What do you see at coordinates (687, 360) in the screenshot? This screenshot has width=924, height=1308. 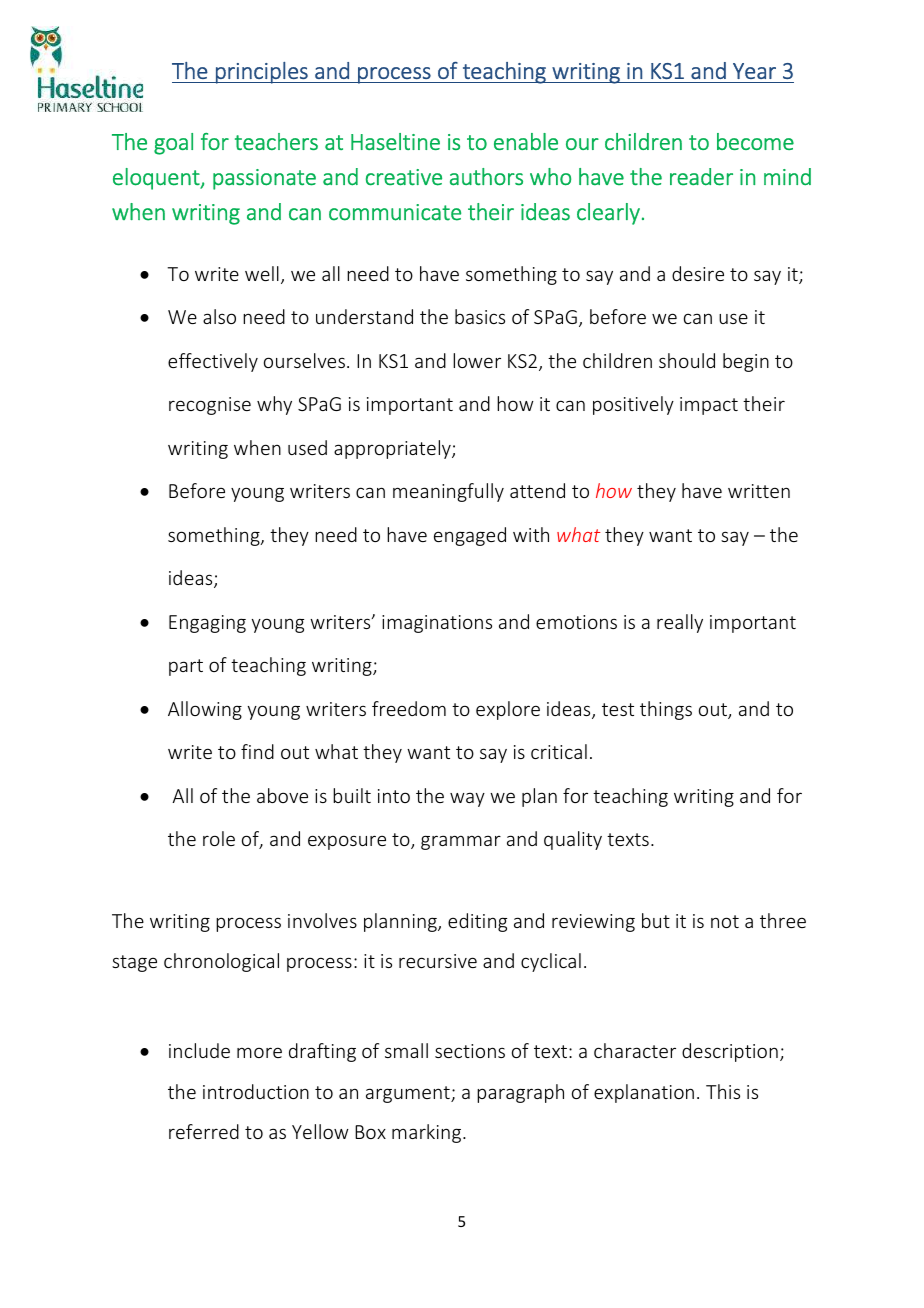 I see `should` at bounding box center [687, 360].
